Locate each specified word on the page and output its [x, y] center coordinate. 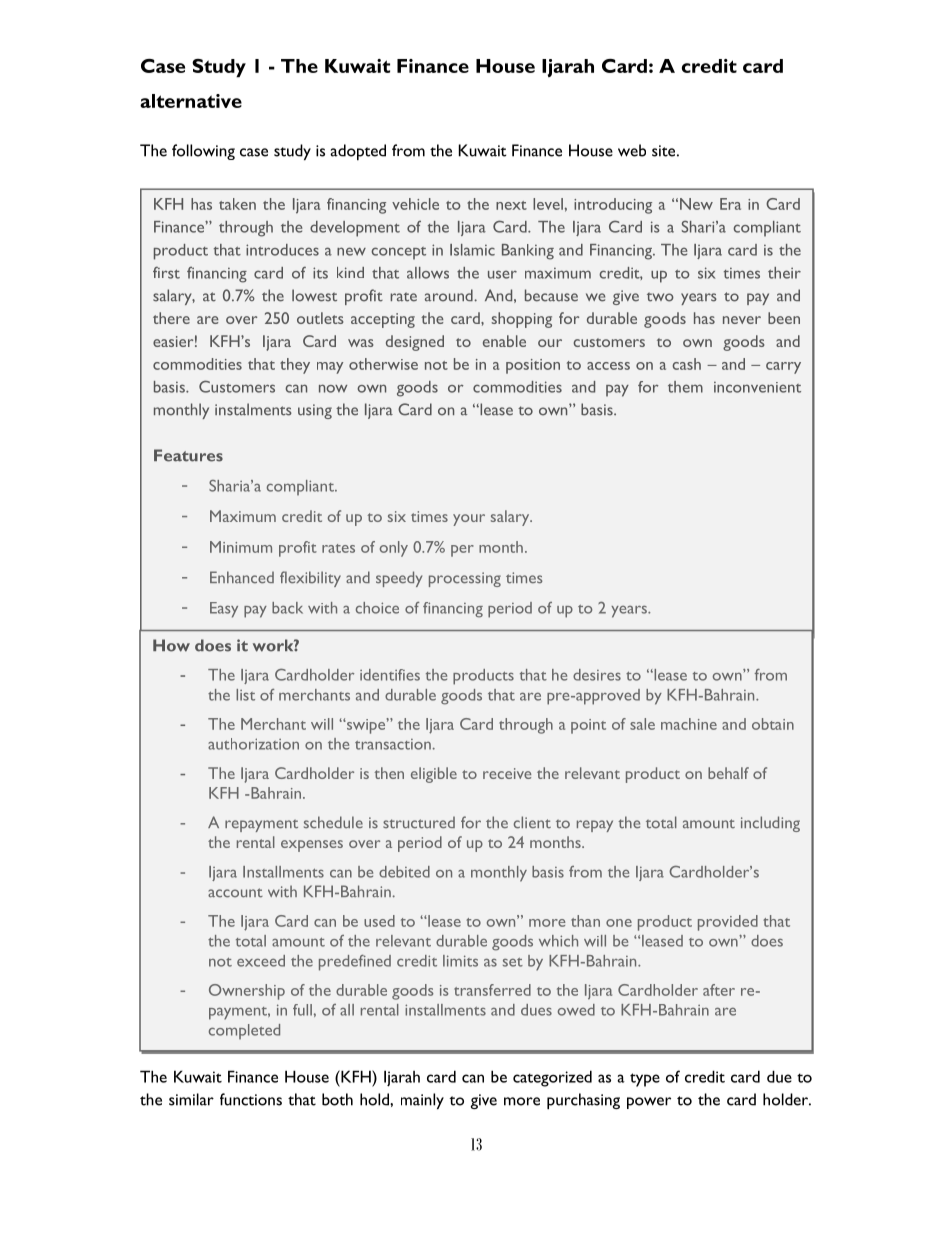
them [685, 387]
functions [251, 1099]
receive [507, 773]
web [632, 150]
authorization [253, 744]
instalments [253, 409]
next [511, 205]
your [469, 520]
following [203, 152]
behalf [728, 773]
